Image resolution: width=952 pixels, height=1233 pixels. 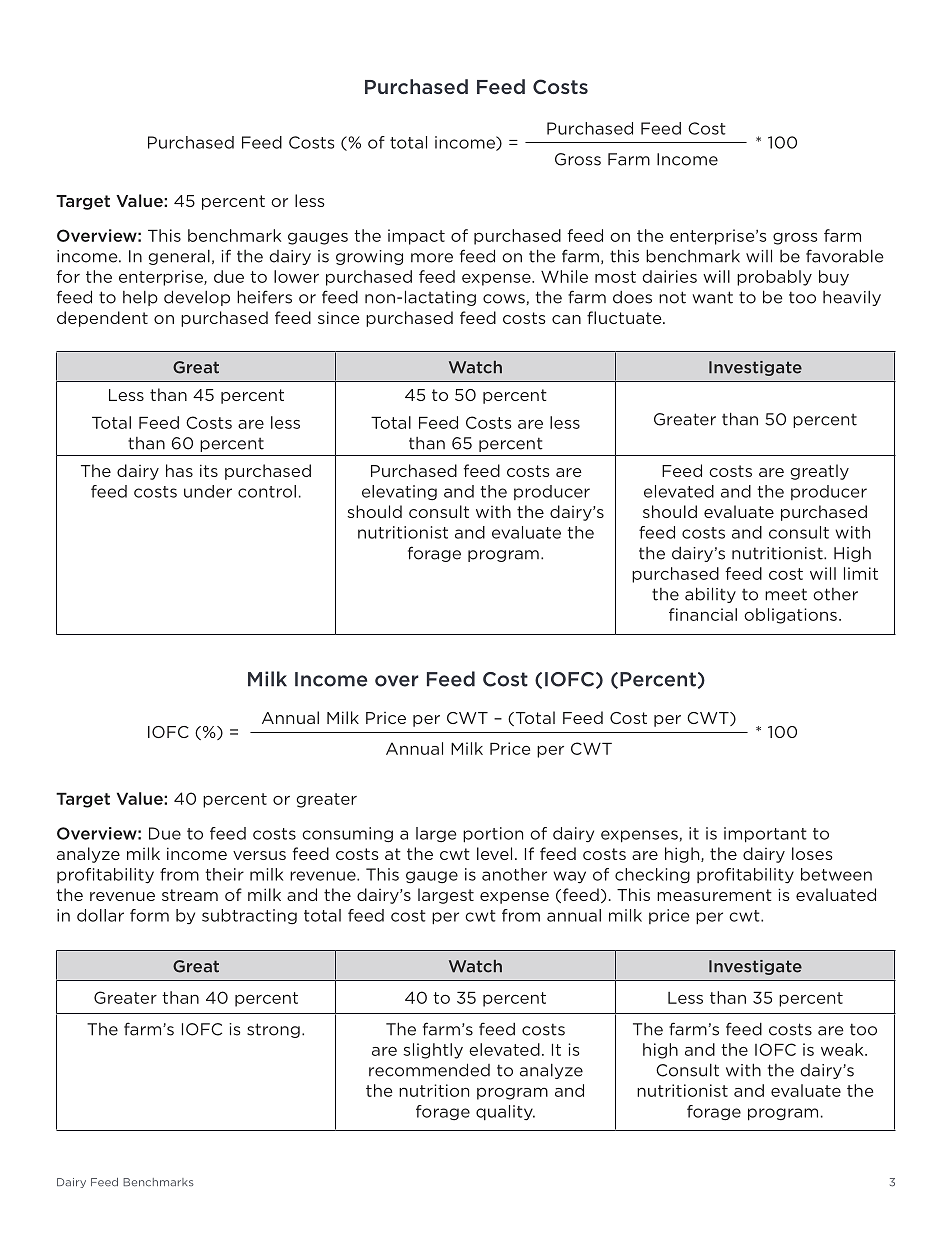 I want to click on financial, so click(x=703, y=614).
